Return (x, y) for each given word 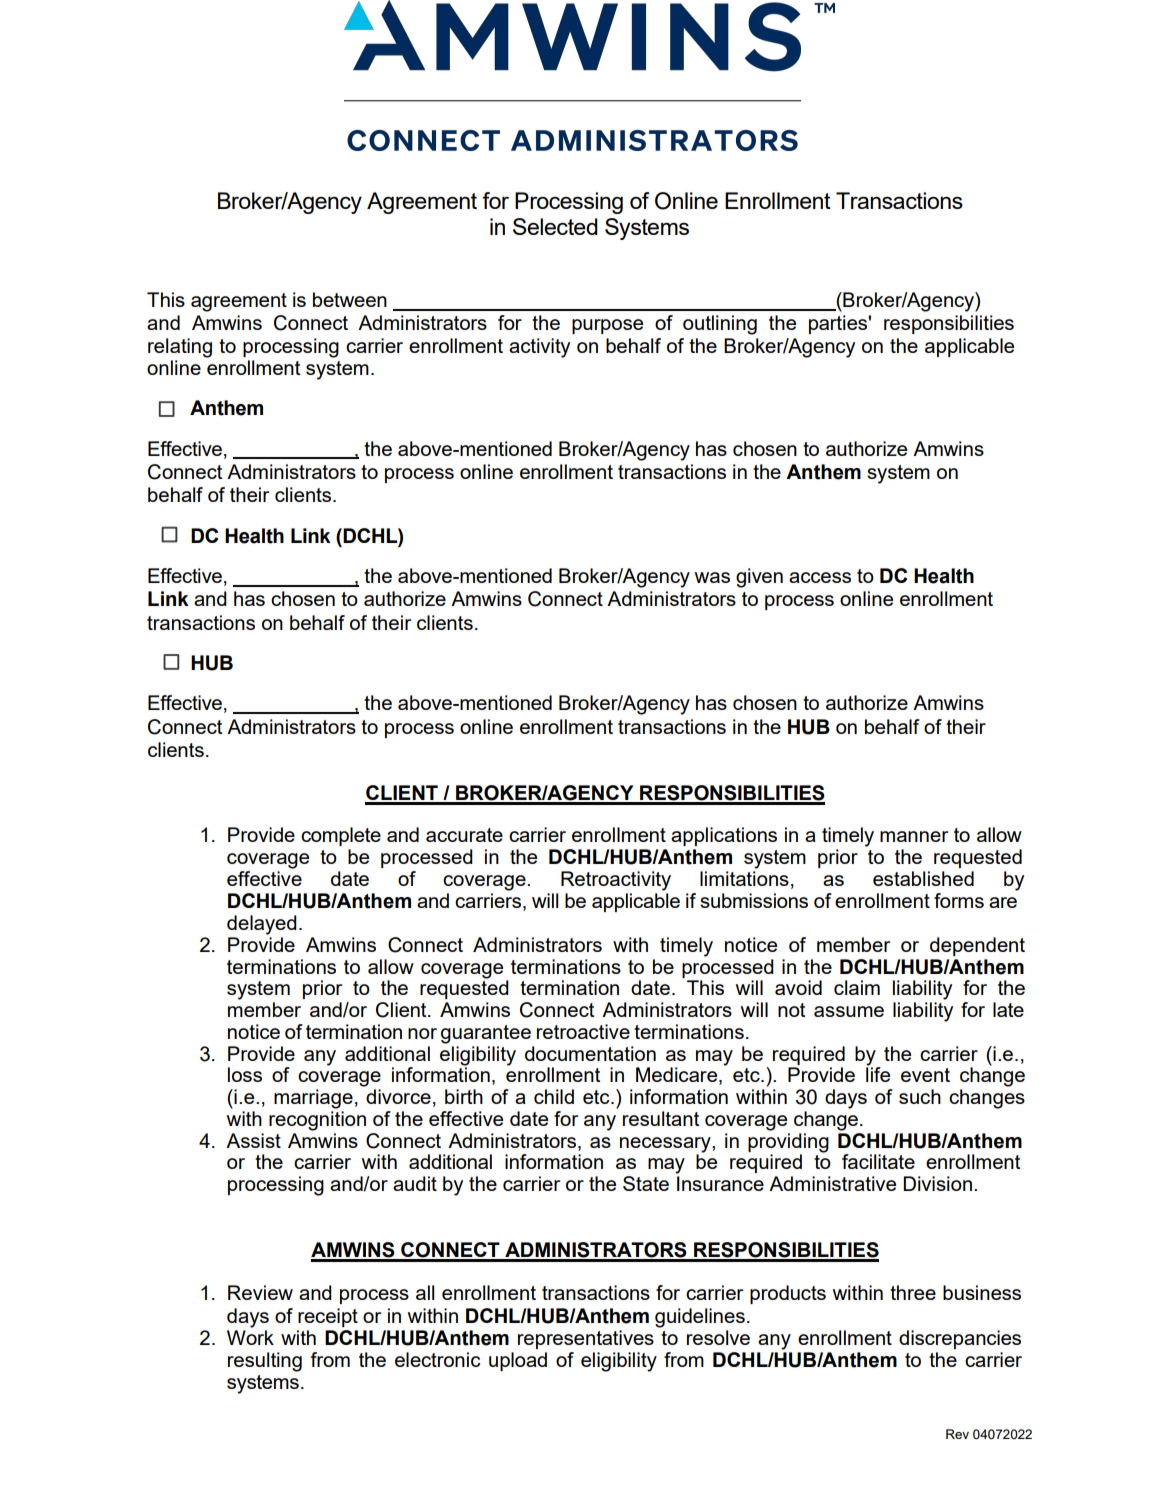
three (913, 1292)
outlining (720, 325)
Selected (555, 226)
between (350, 299)
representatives (586, 1339)
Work (250, 1337)
